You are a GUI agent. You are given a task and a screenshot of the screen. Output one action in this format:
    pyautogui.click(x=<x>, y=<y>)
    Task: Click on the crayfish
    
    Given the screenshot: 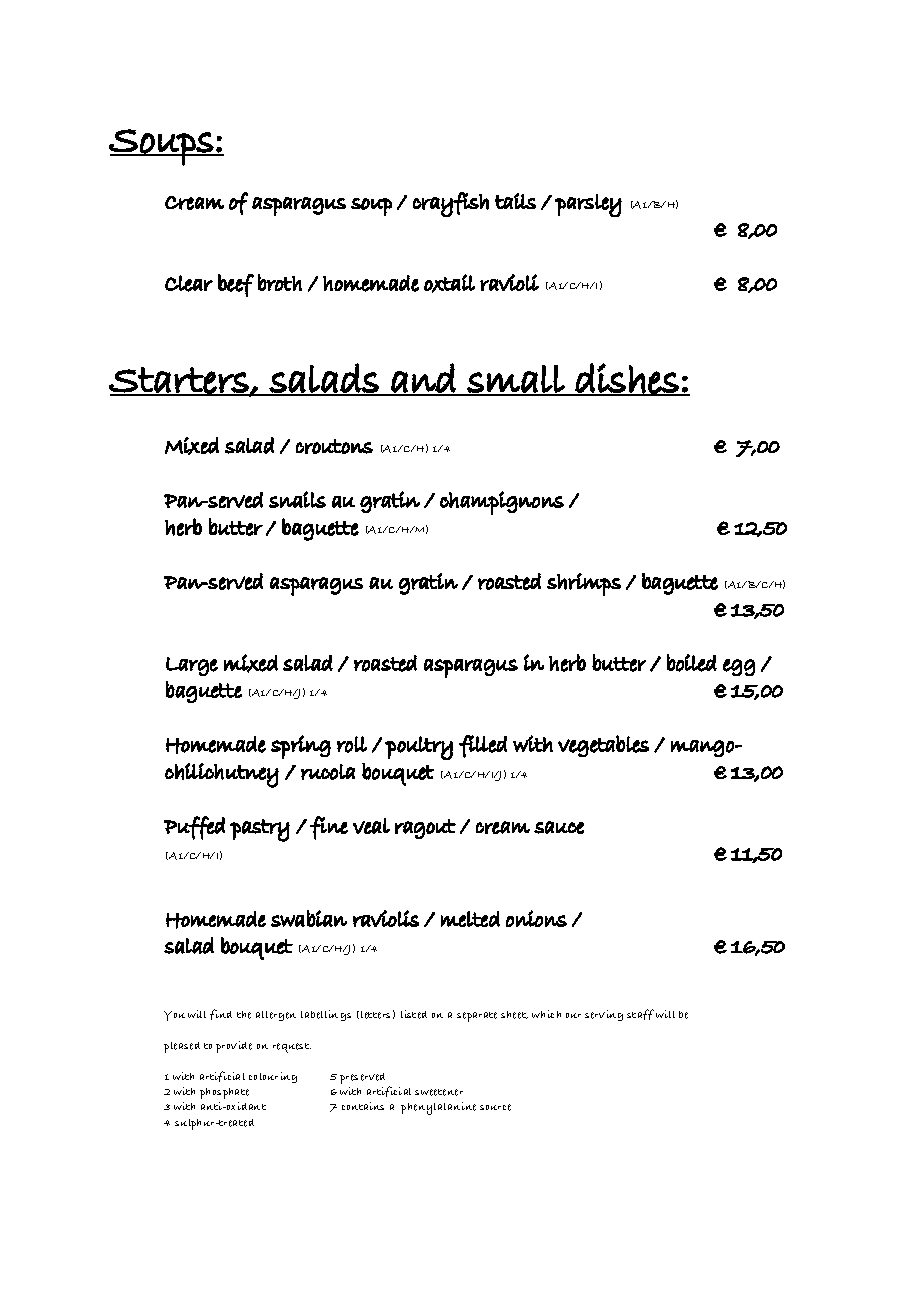 What is the action you would take?
    pyautogui.click(x=451, y=204)
